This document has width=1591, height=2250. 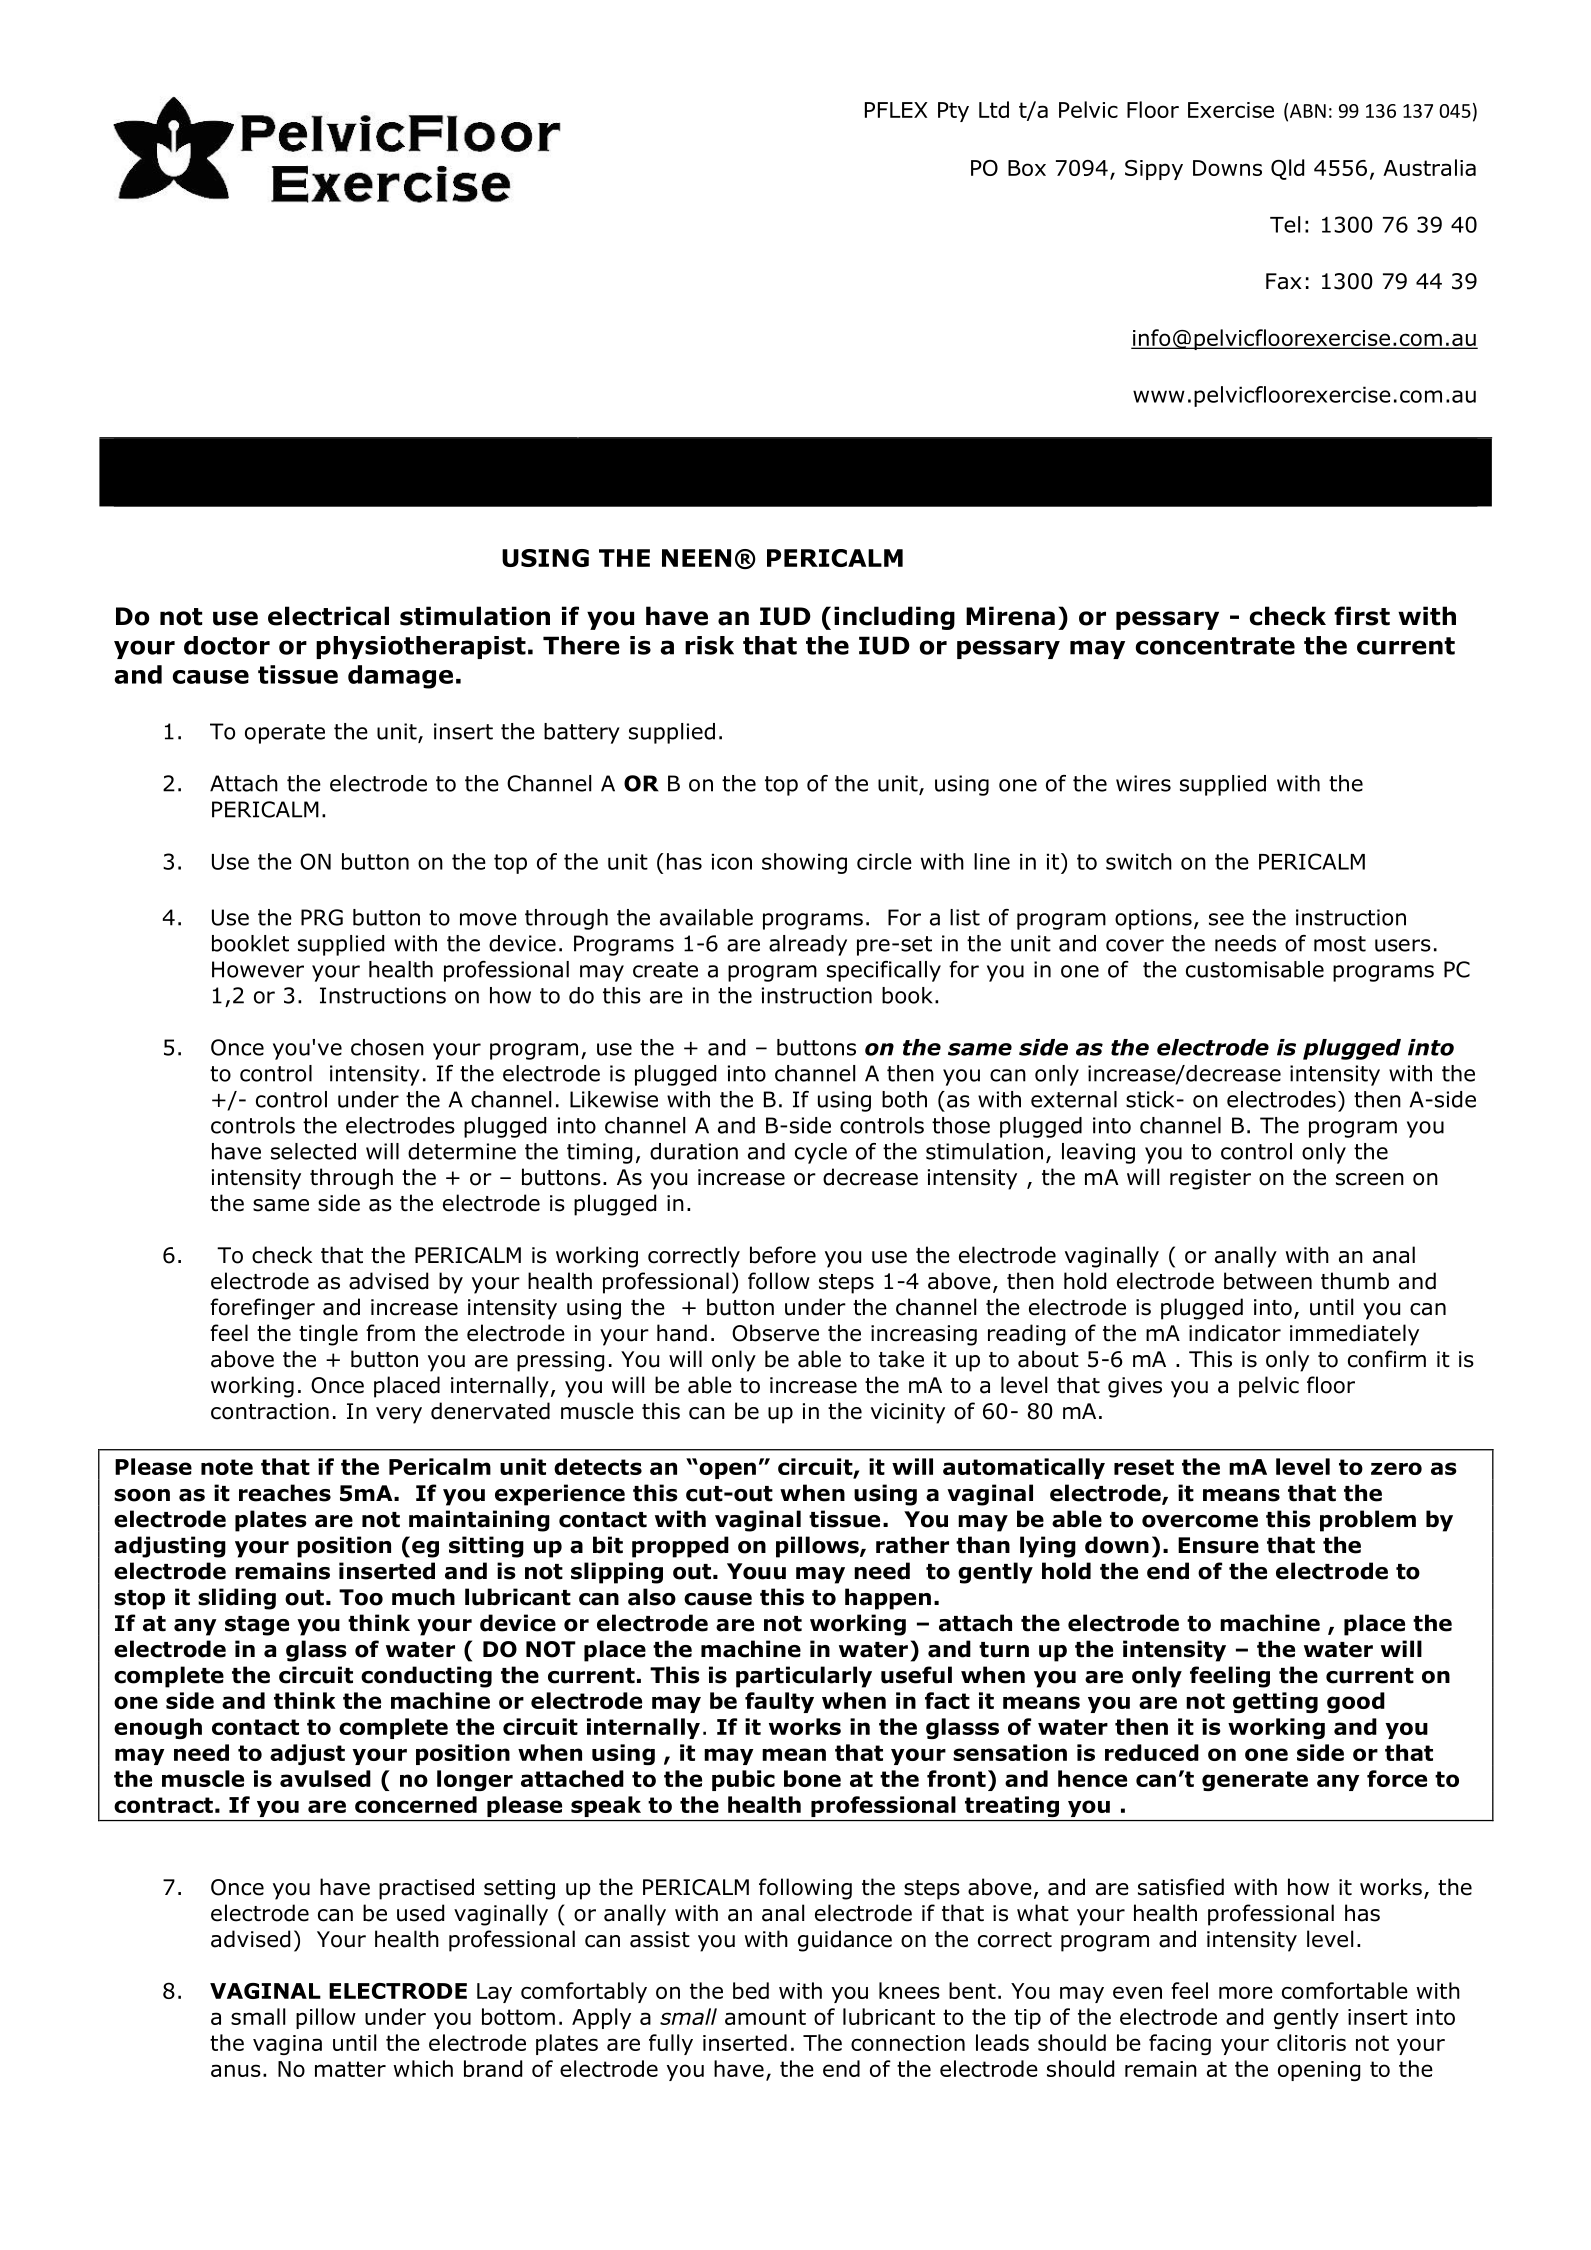 What do you see at coordinates (953, 112) in the document?
I see `Pty` at bounding box center [953, 112].
